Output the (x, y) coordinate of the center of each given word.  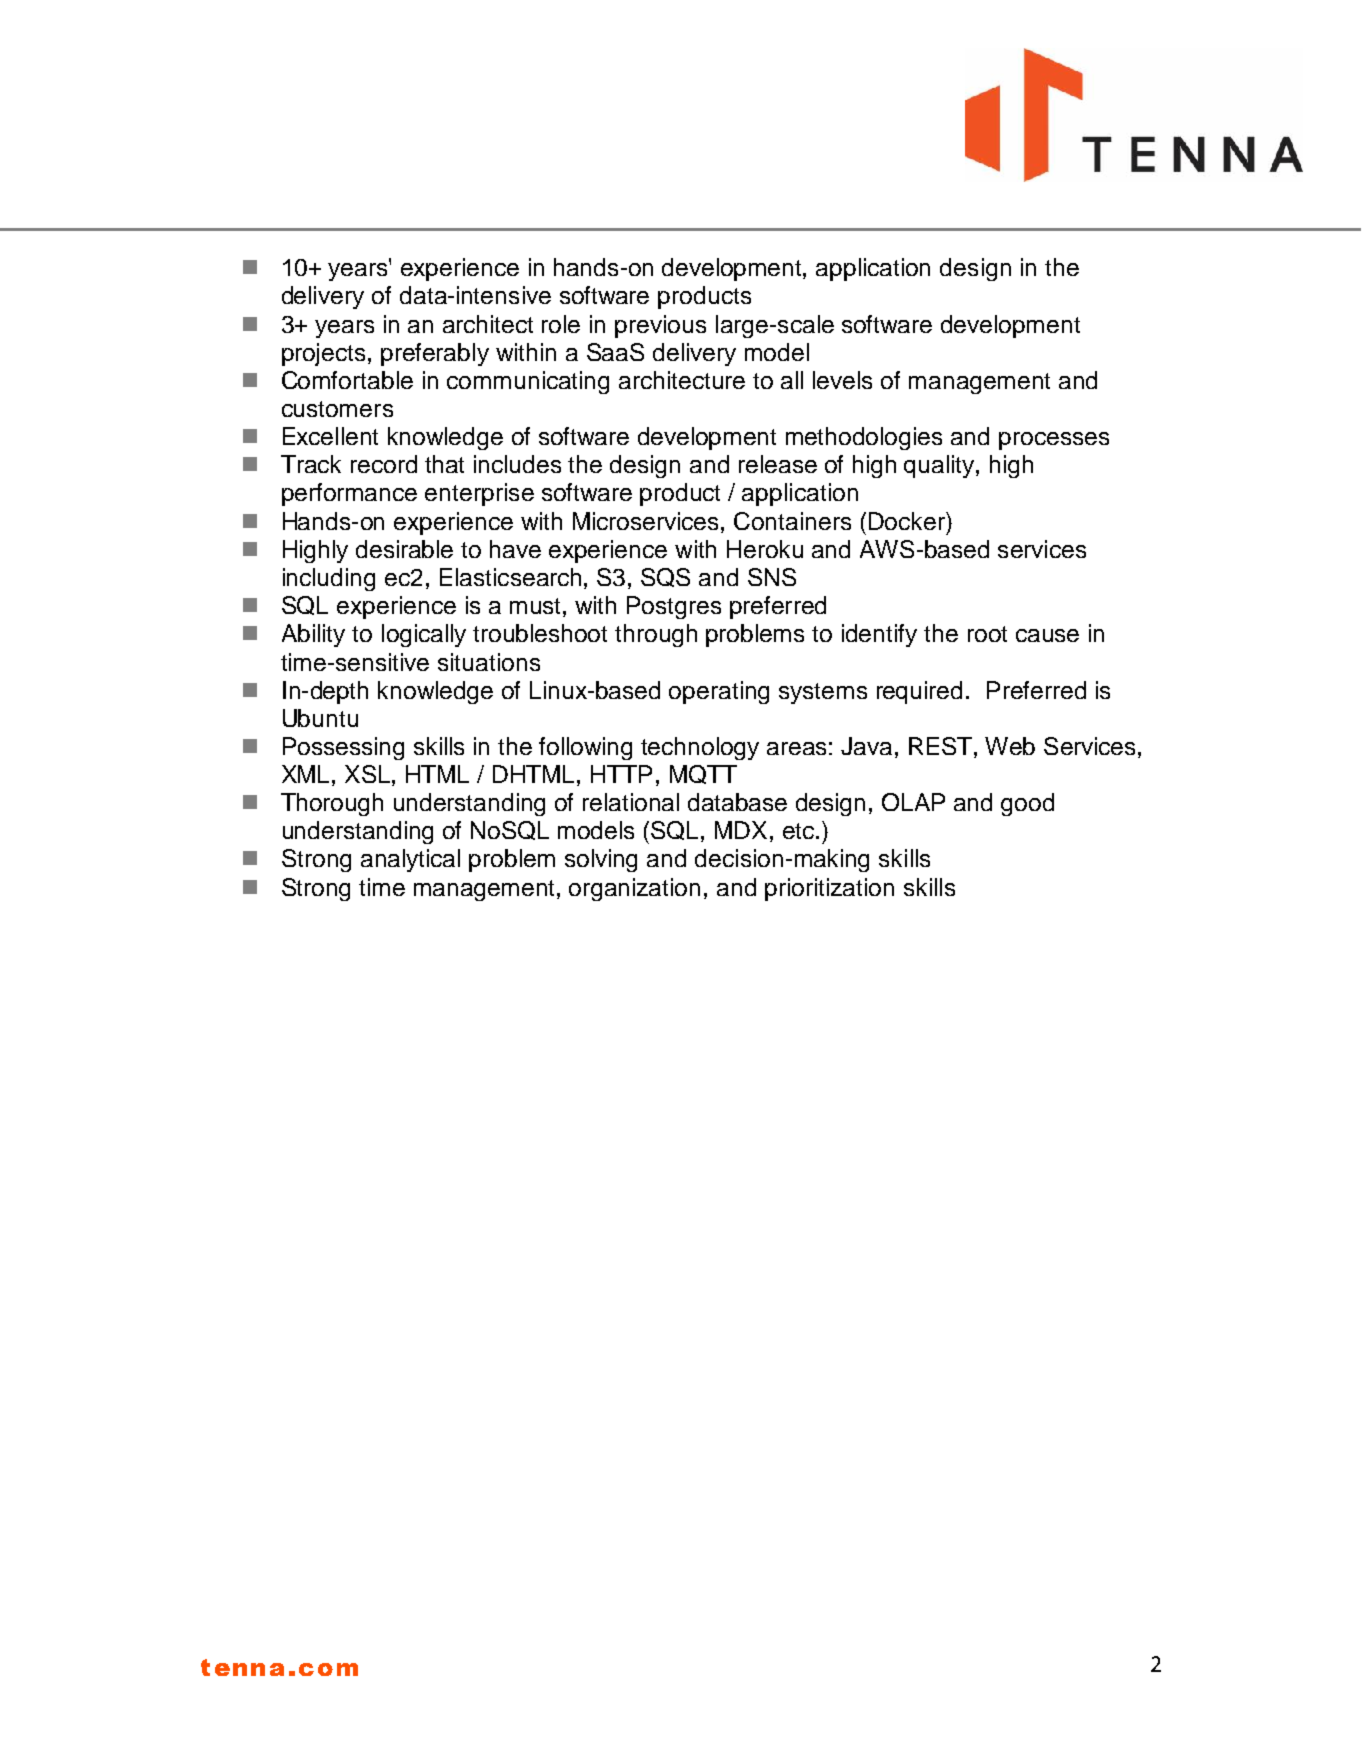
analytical (410, 860)
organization (634, 889)
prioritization (829, 889)
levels (842, 380)
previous (660, 326)
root (987, 634)
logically (424, 635)
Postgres (674, 607)
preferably (435, 354)
